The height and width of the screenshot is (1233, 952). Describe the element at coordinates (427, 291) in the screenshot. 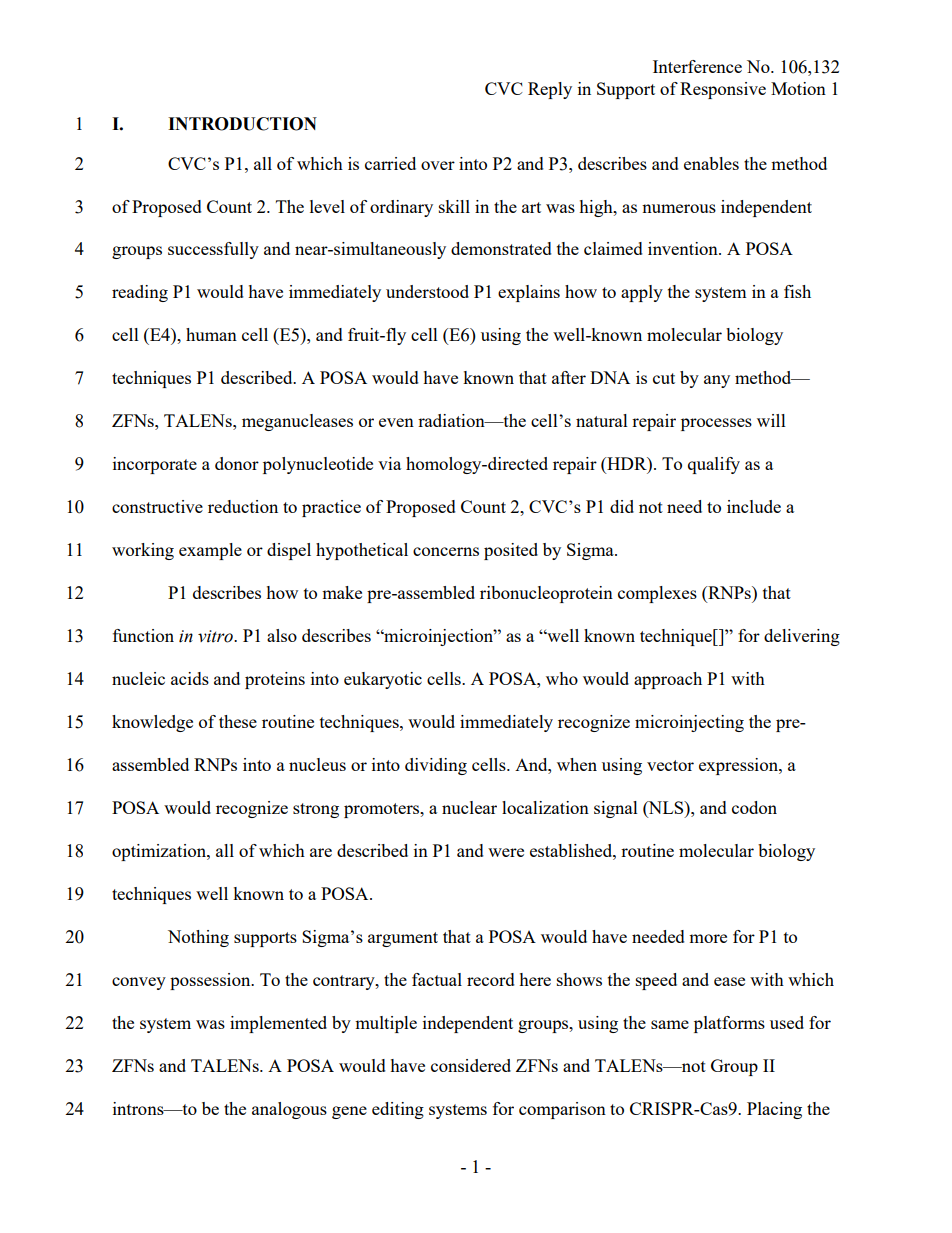

I see `understood` at that location.
